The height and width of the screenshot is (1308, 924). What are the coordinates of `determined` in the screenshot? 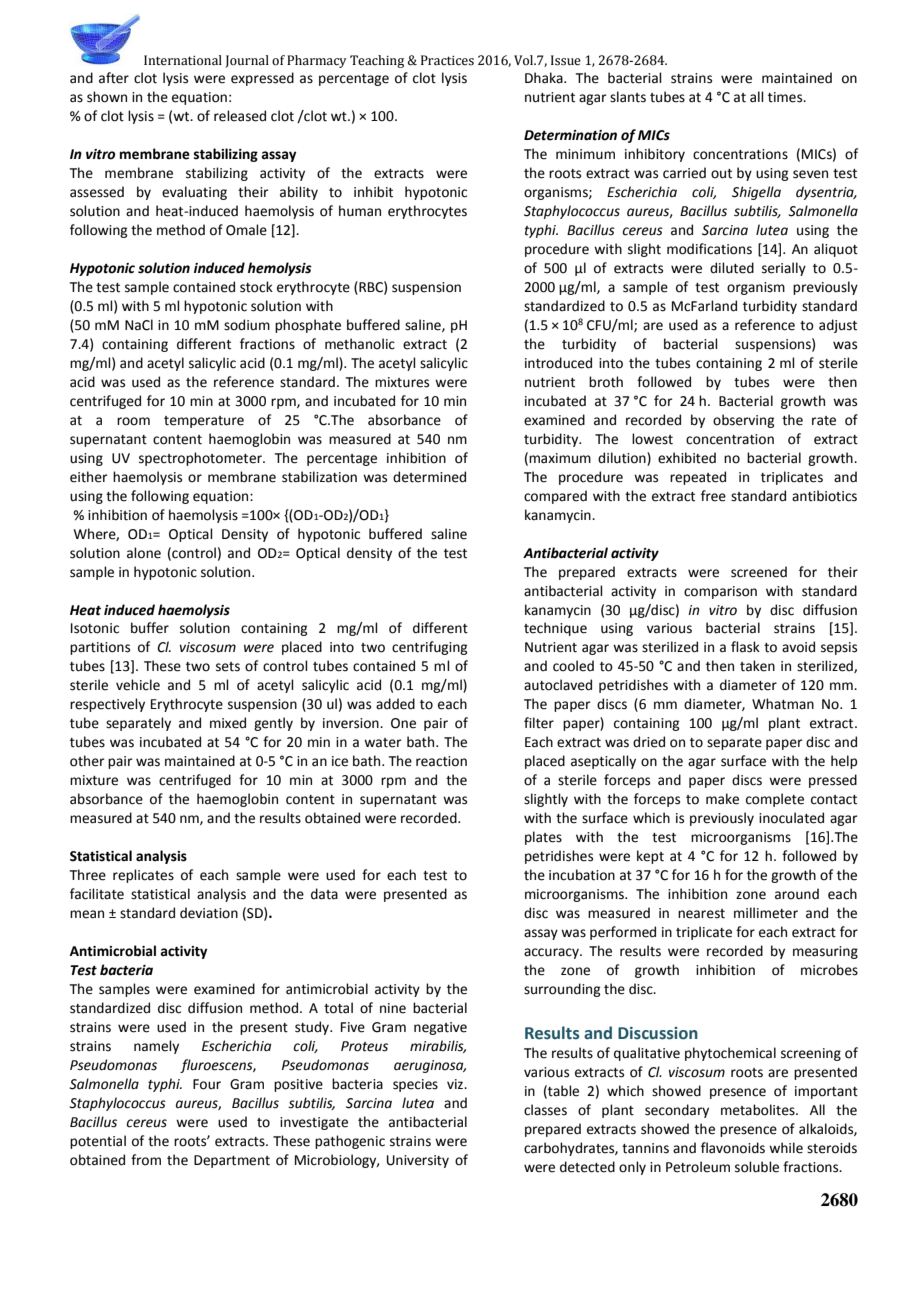 It's located at (429, 477).
